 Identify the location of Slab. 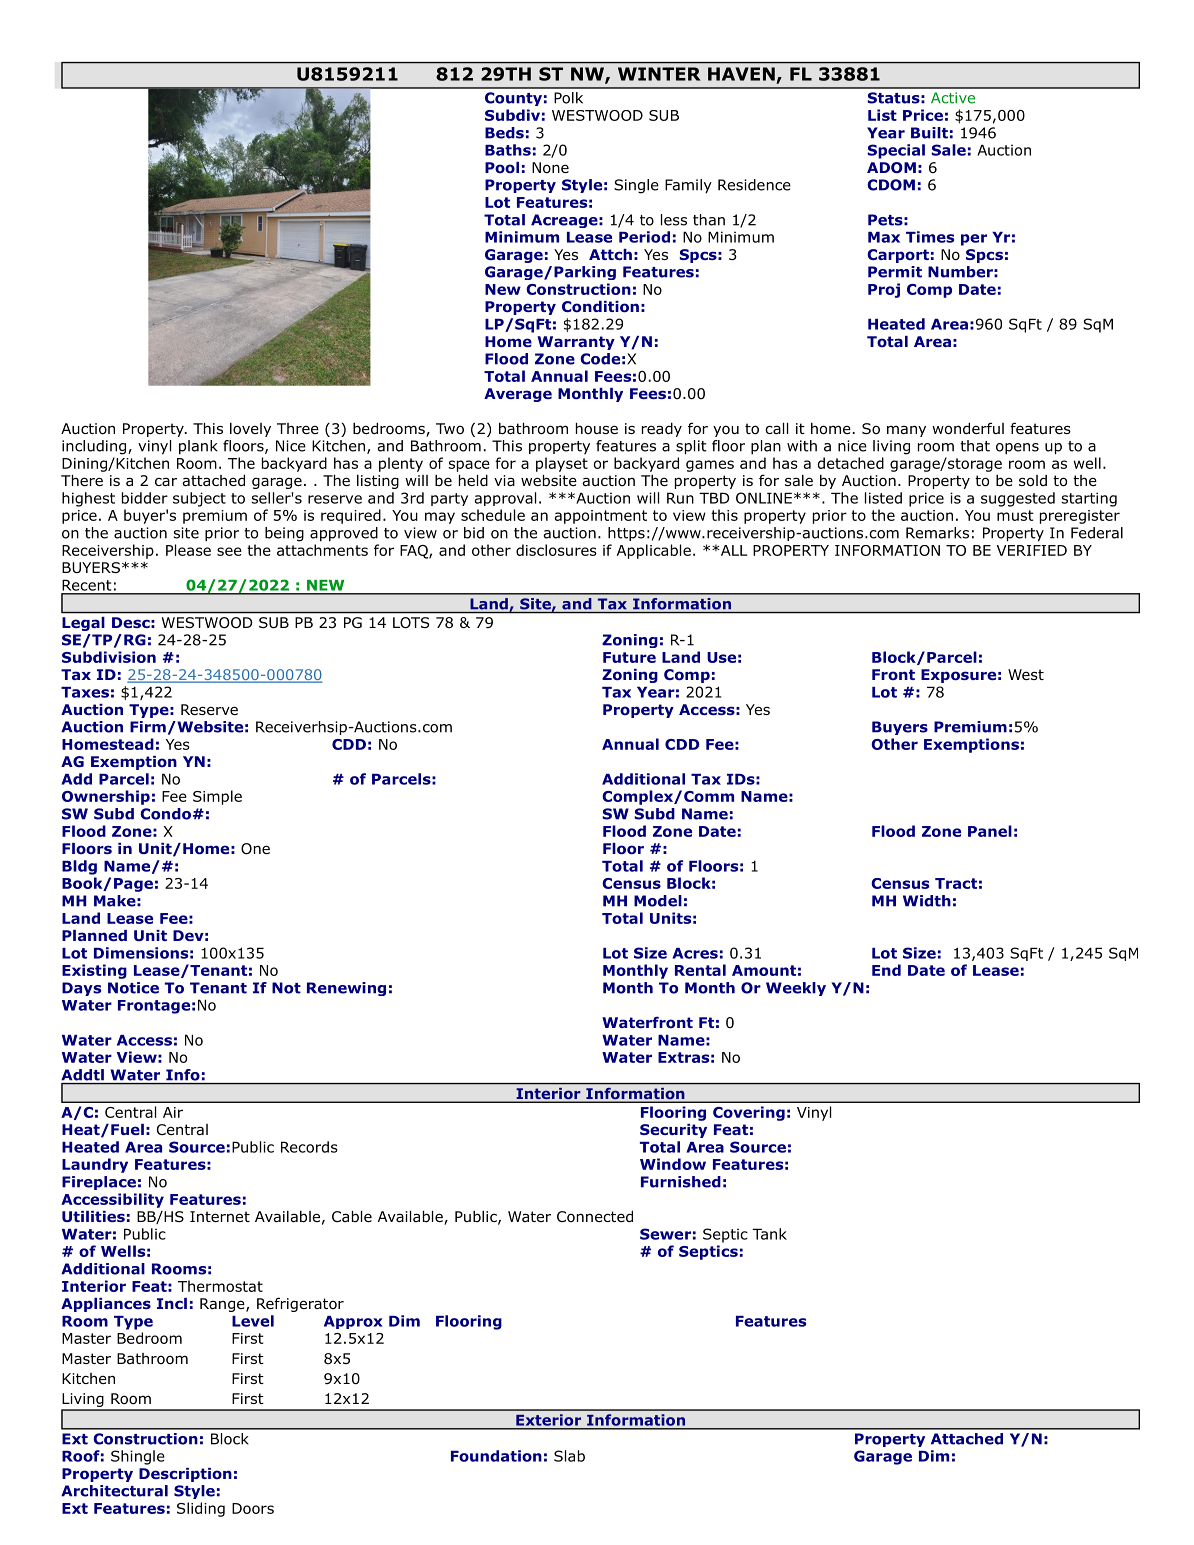
(569, 1456).
